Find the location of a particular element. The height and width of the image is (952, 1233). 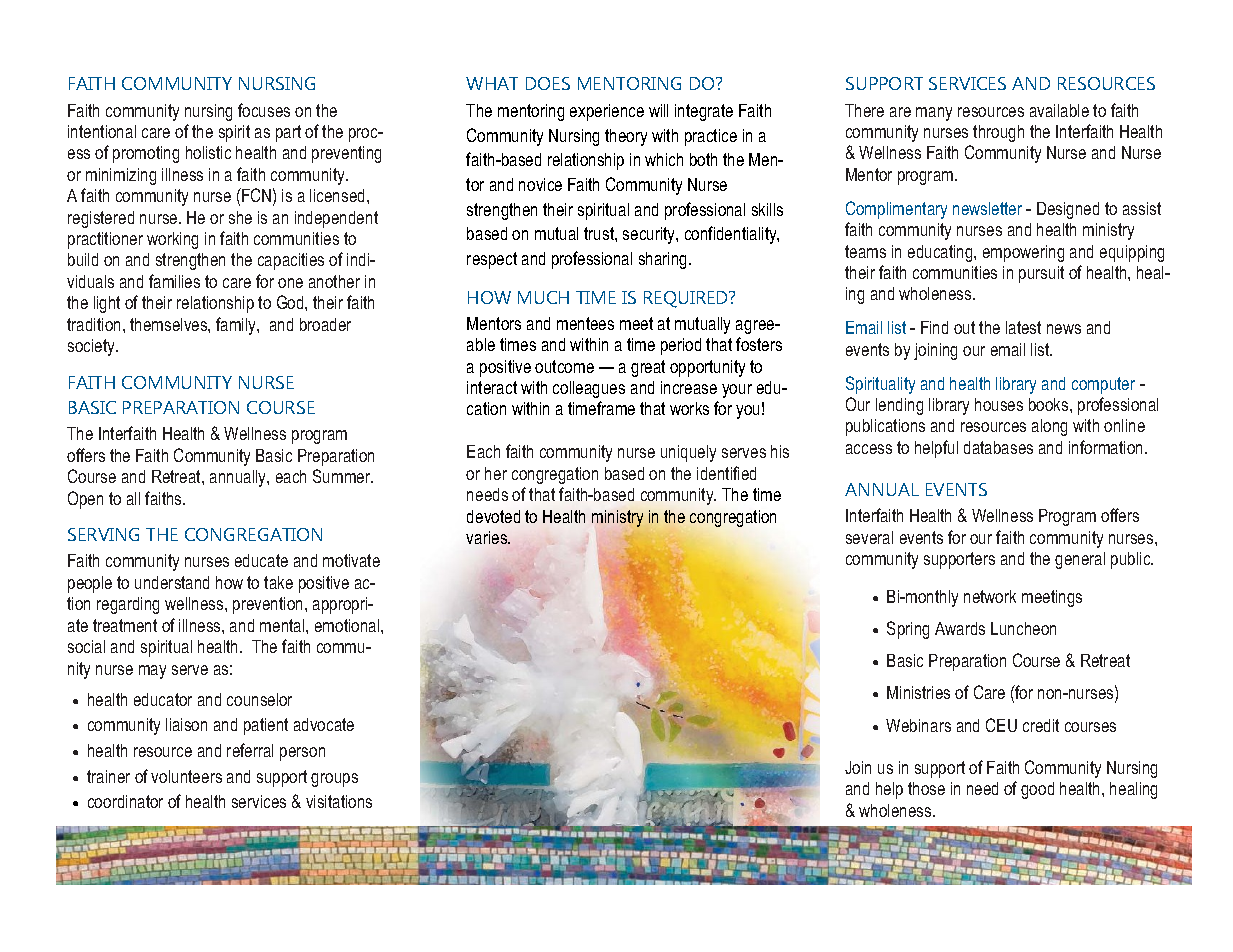

educate is located at coordinates (261, 560).
